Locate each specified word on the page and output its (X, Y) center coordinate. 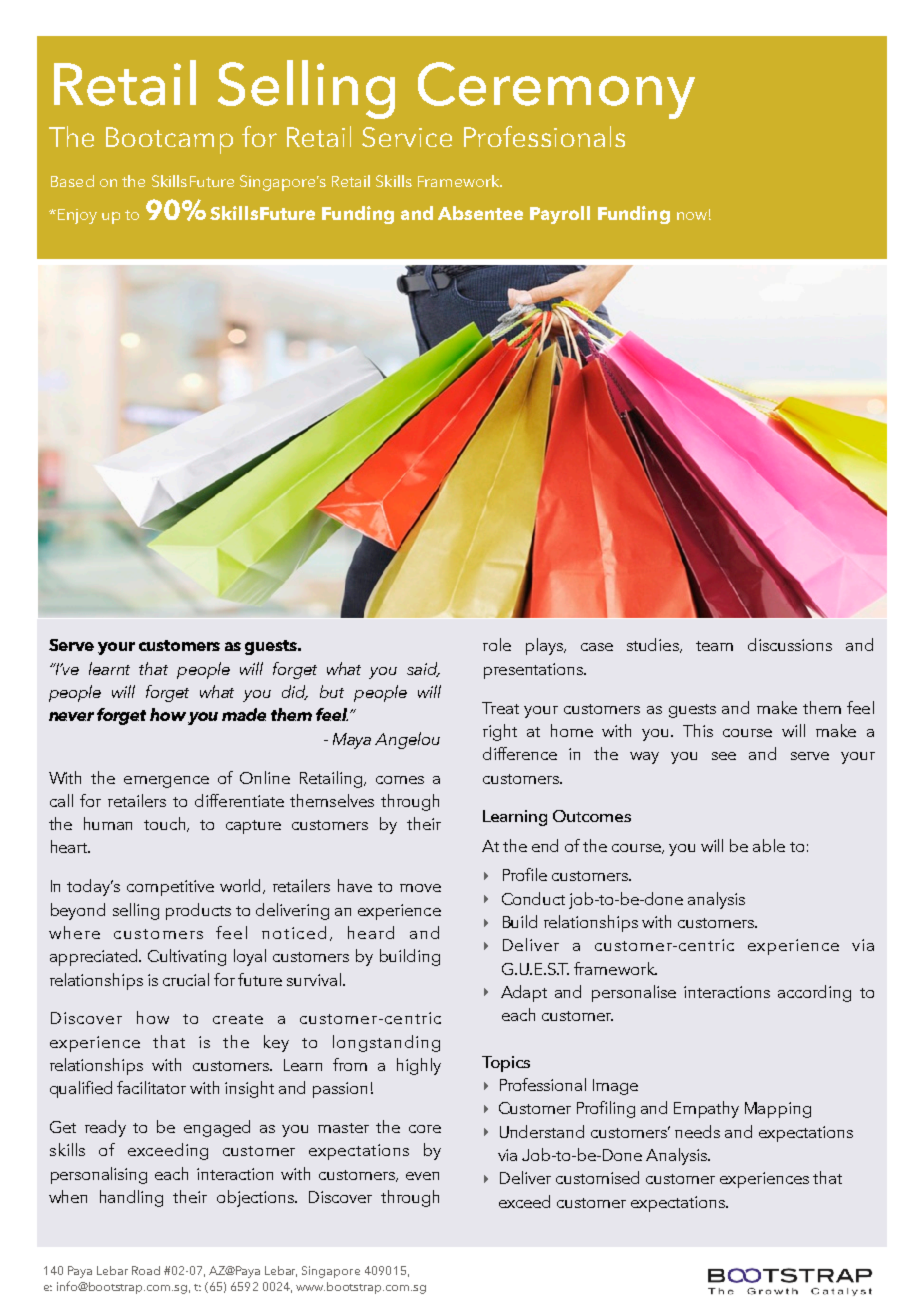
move (420, 888)
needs (697, 1131)
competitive (170, 888)
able (769, 845)
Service (407, 137)
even (422, 1176)
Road (146, 1270)
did (295, 692)
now (692, 216)
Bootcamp (169, 140)
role (497, 644)
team (714, 646)
